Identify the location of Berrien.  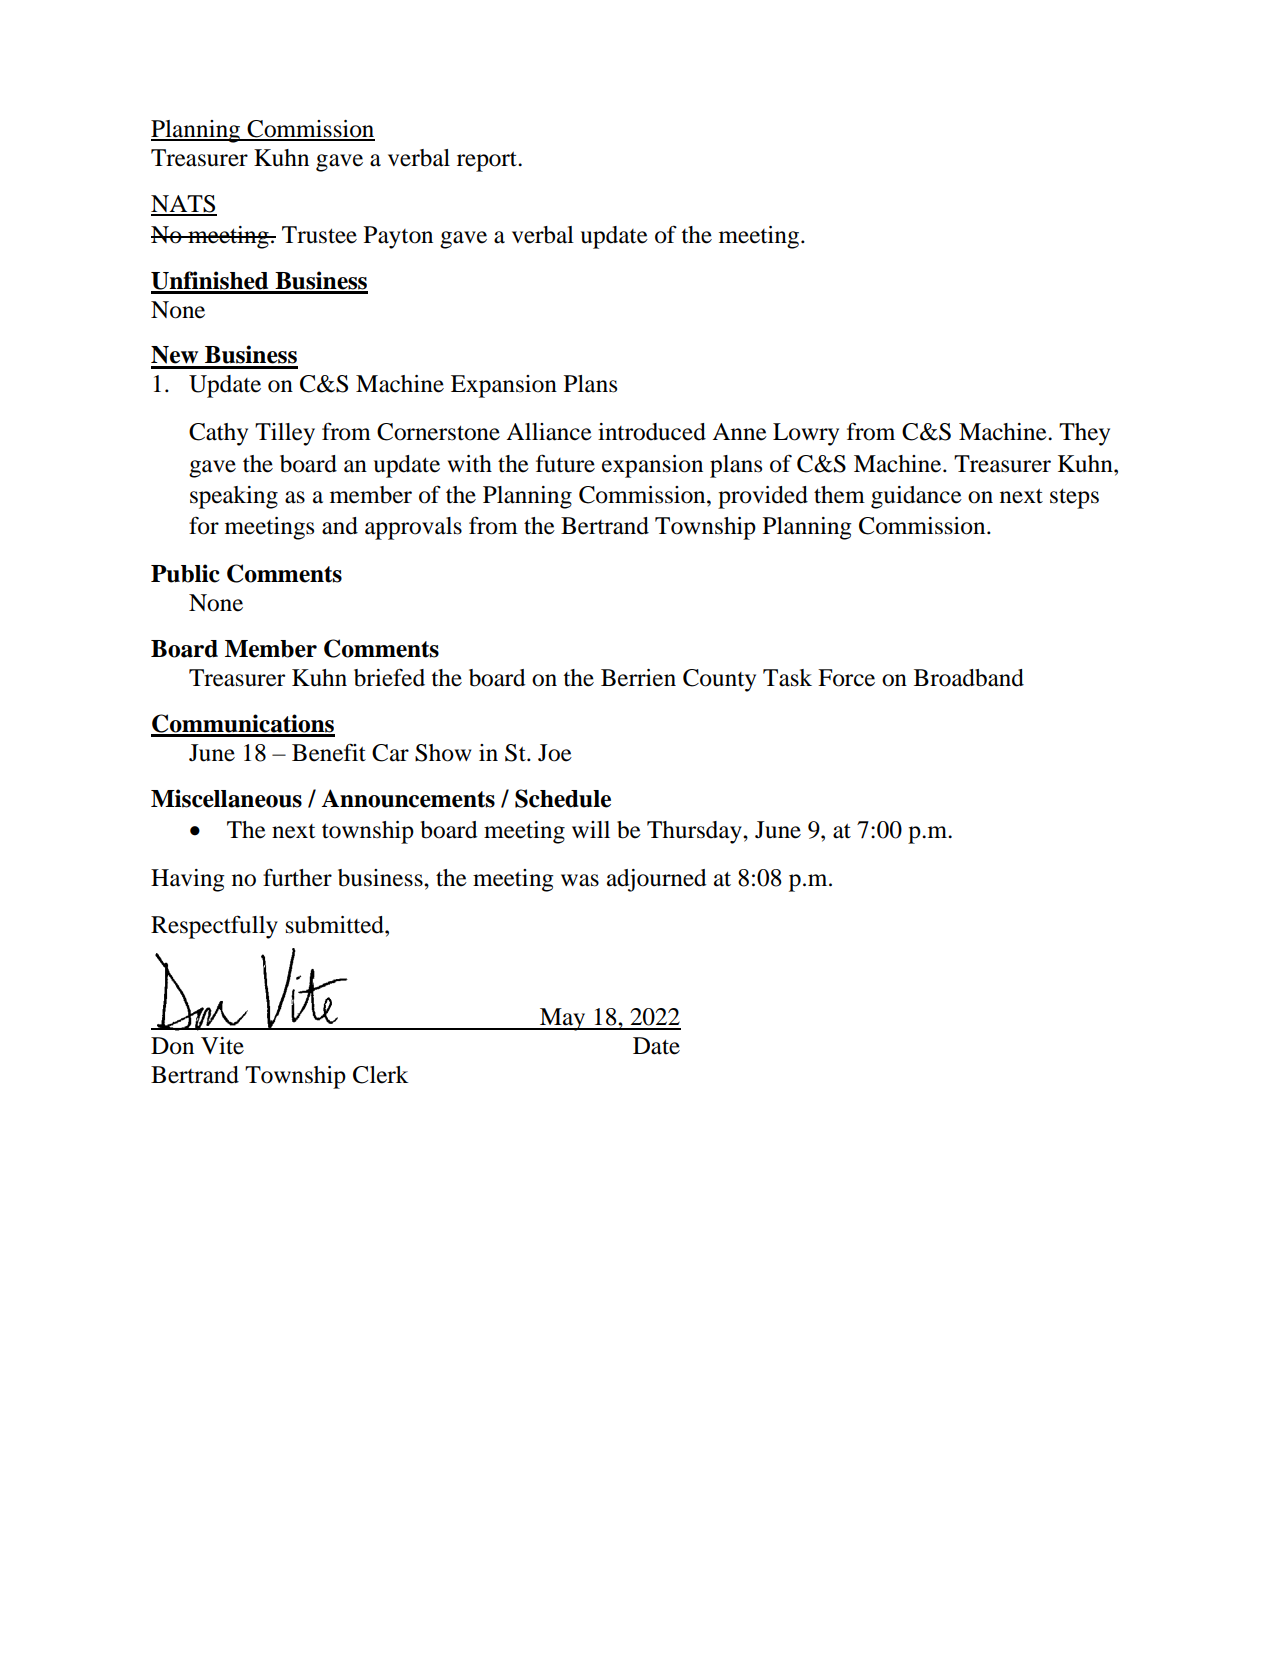
(638, 678).
